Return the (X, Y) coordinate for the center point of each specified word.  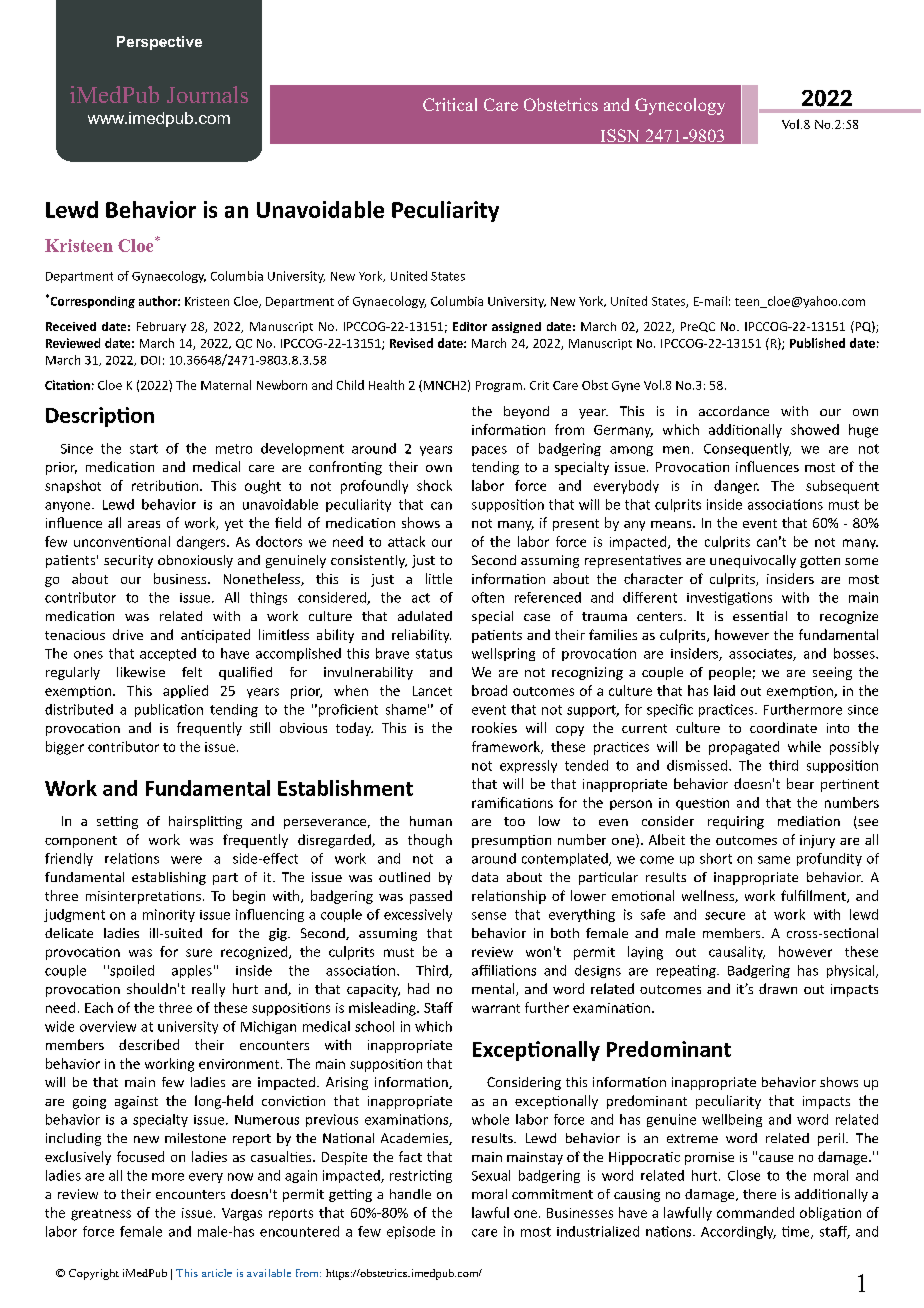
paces (489, 451)
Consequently (747, 449)
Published (817, 343)
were (186, 860)
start (144, 449)
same (774, 860)
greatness (101, 1215)
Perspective (159, 43)
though (430, 841)
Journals (207, 94)
